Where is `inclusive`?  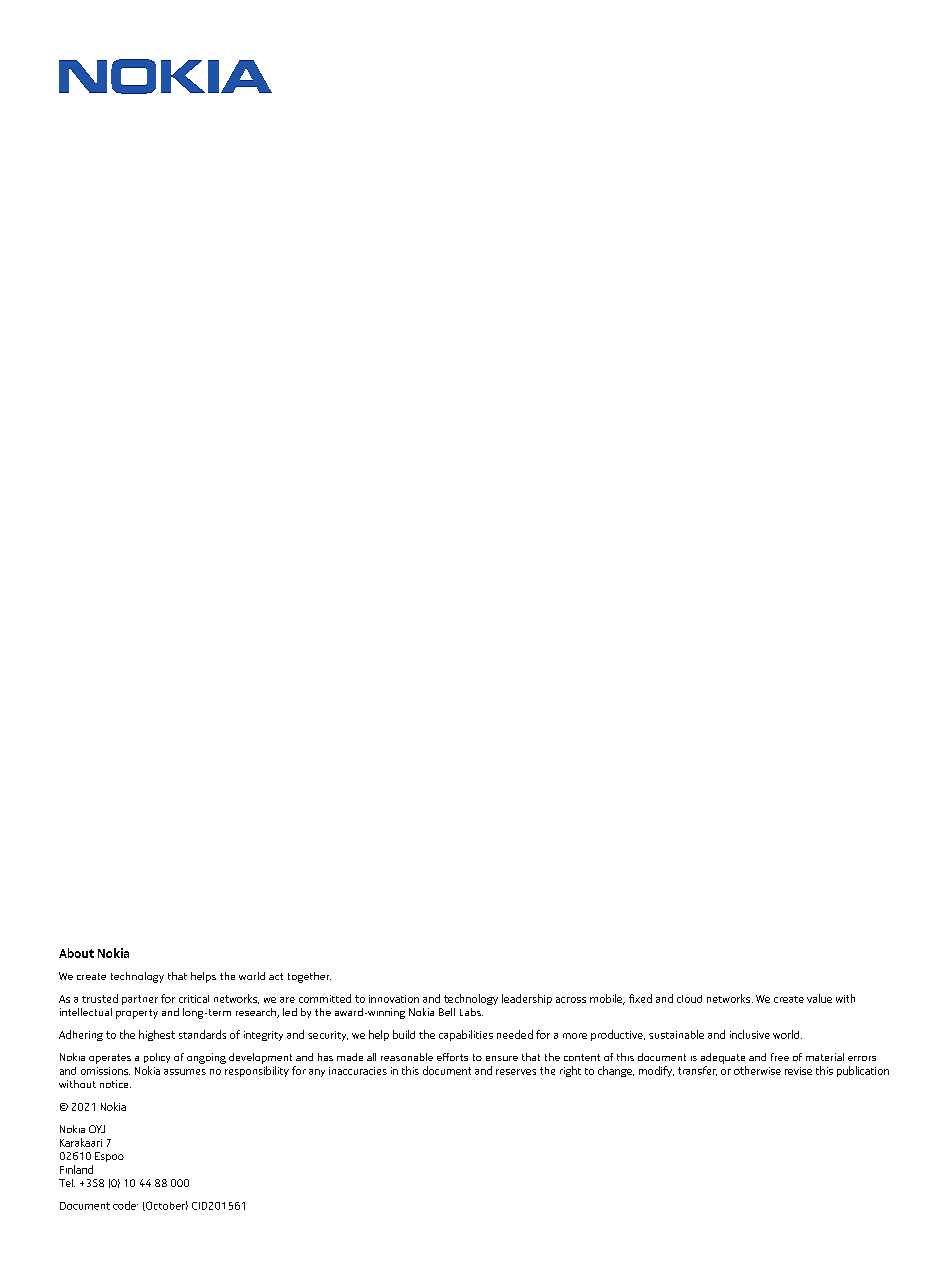
inclusive is located at coordinates (750, 1034).
